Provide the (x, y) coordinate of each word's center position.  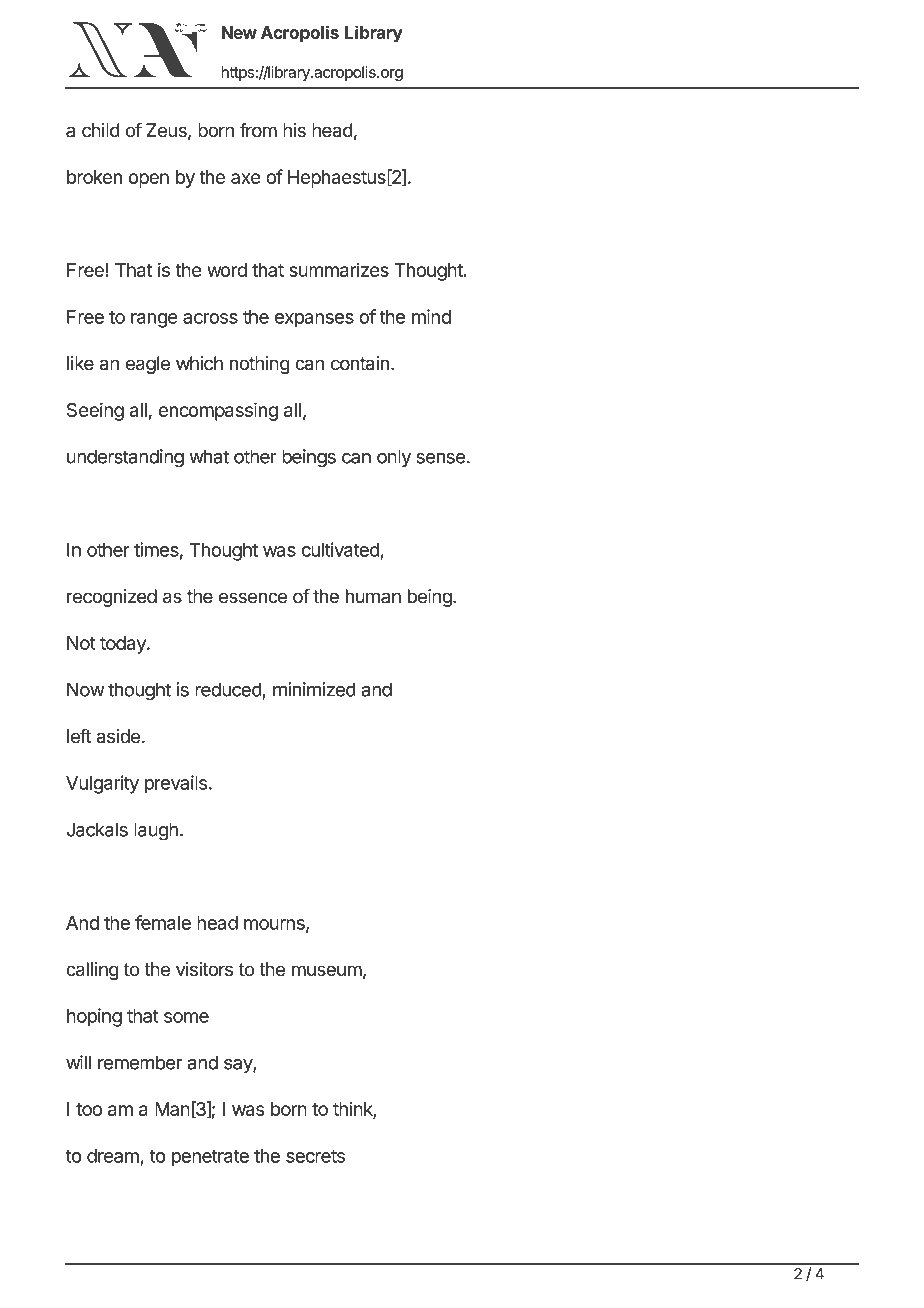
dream (113, 1156)
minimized (314, 689)
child (101, 130)
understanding (125, 458)
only (394, 458)
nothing (260, 365)
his (294, 130)
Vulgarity (102, 784)
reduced (228, 689)
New (239, 32)
